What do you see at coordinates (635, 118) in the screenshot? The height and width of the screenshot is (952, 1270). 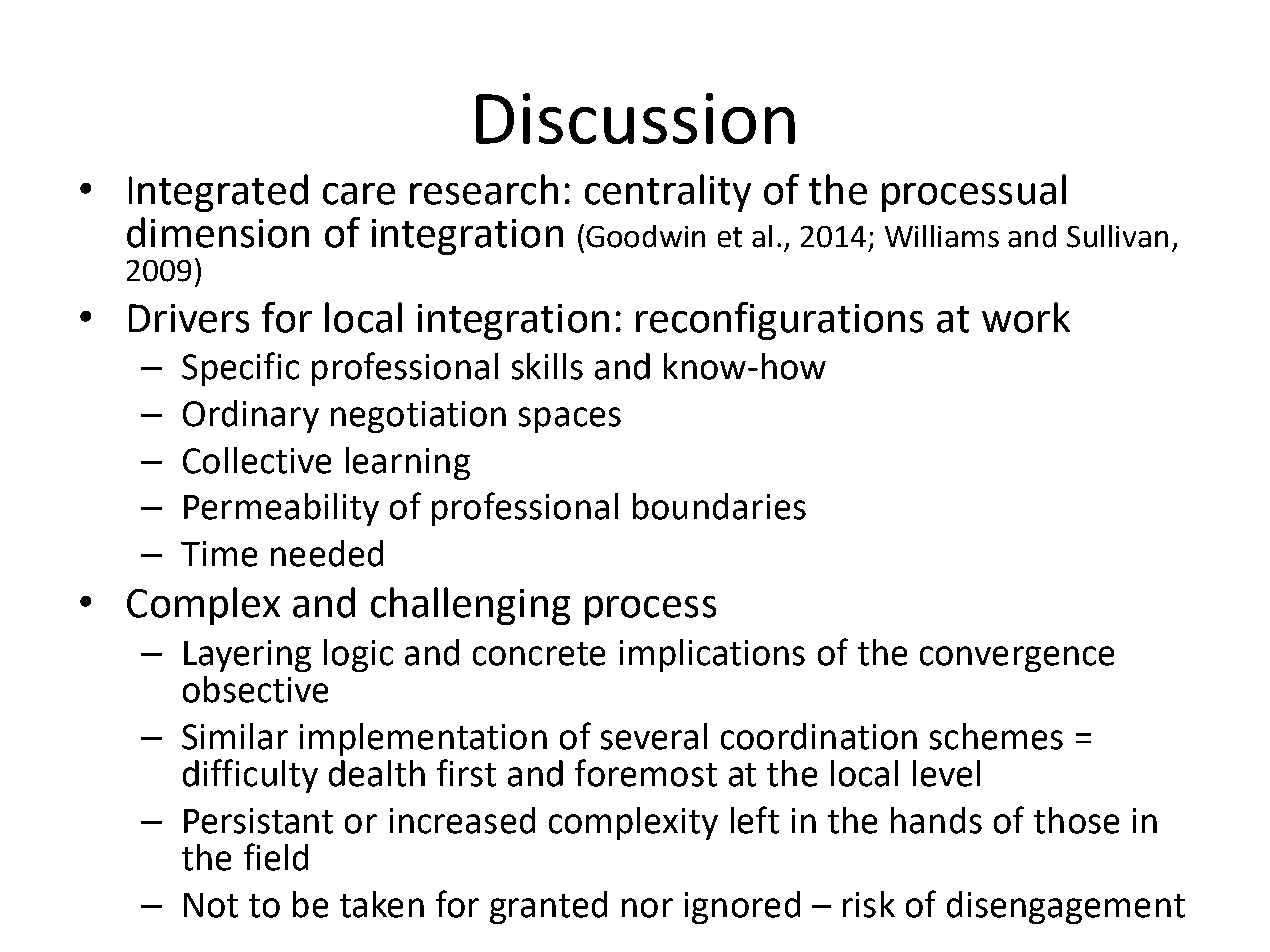 I see `Discussion` at bounding box center [635, 118].
